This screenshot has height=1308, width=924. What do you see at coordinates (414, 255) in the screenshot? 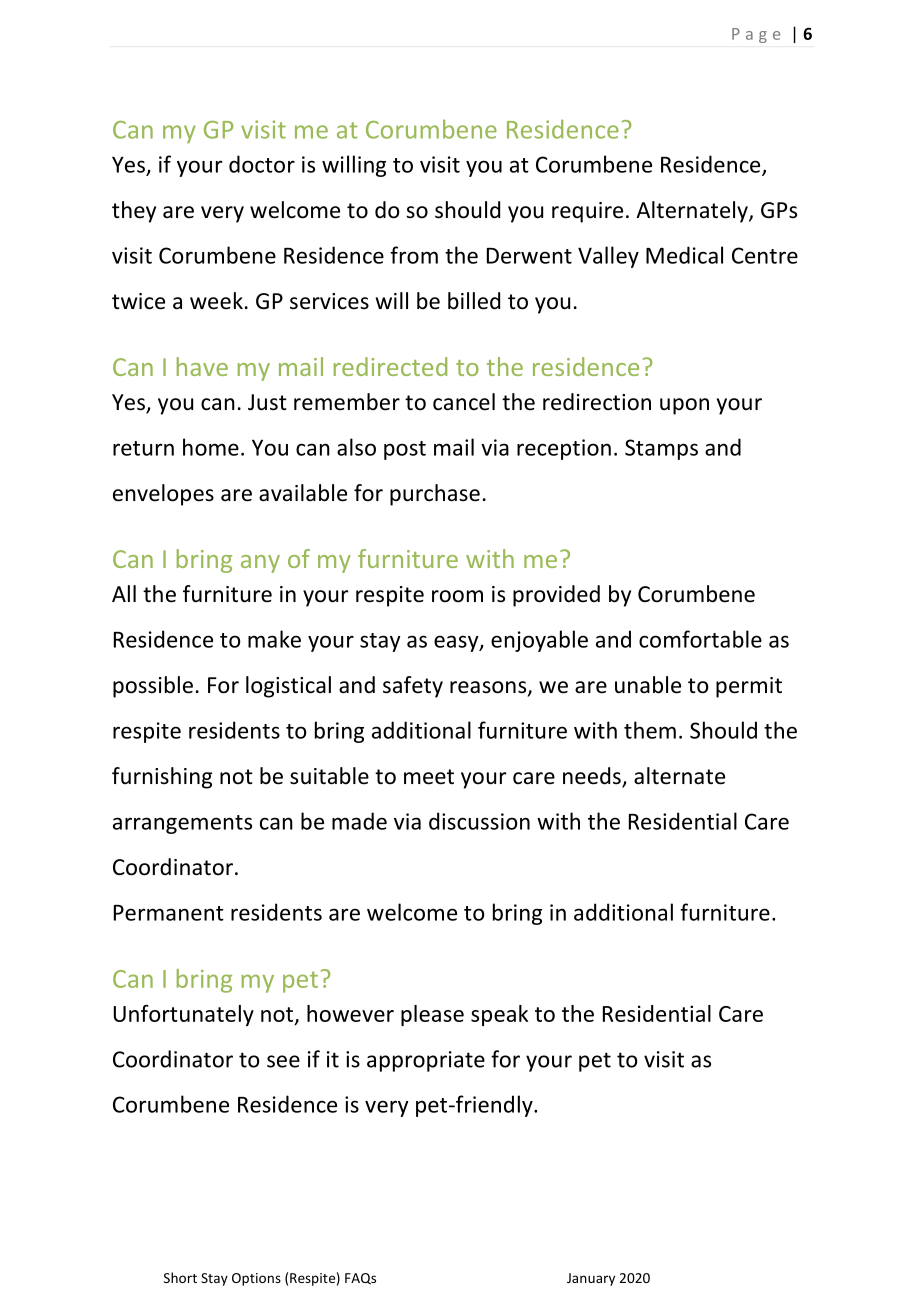
I see `from` at bounding box center [414, 255].
